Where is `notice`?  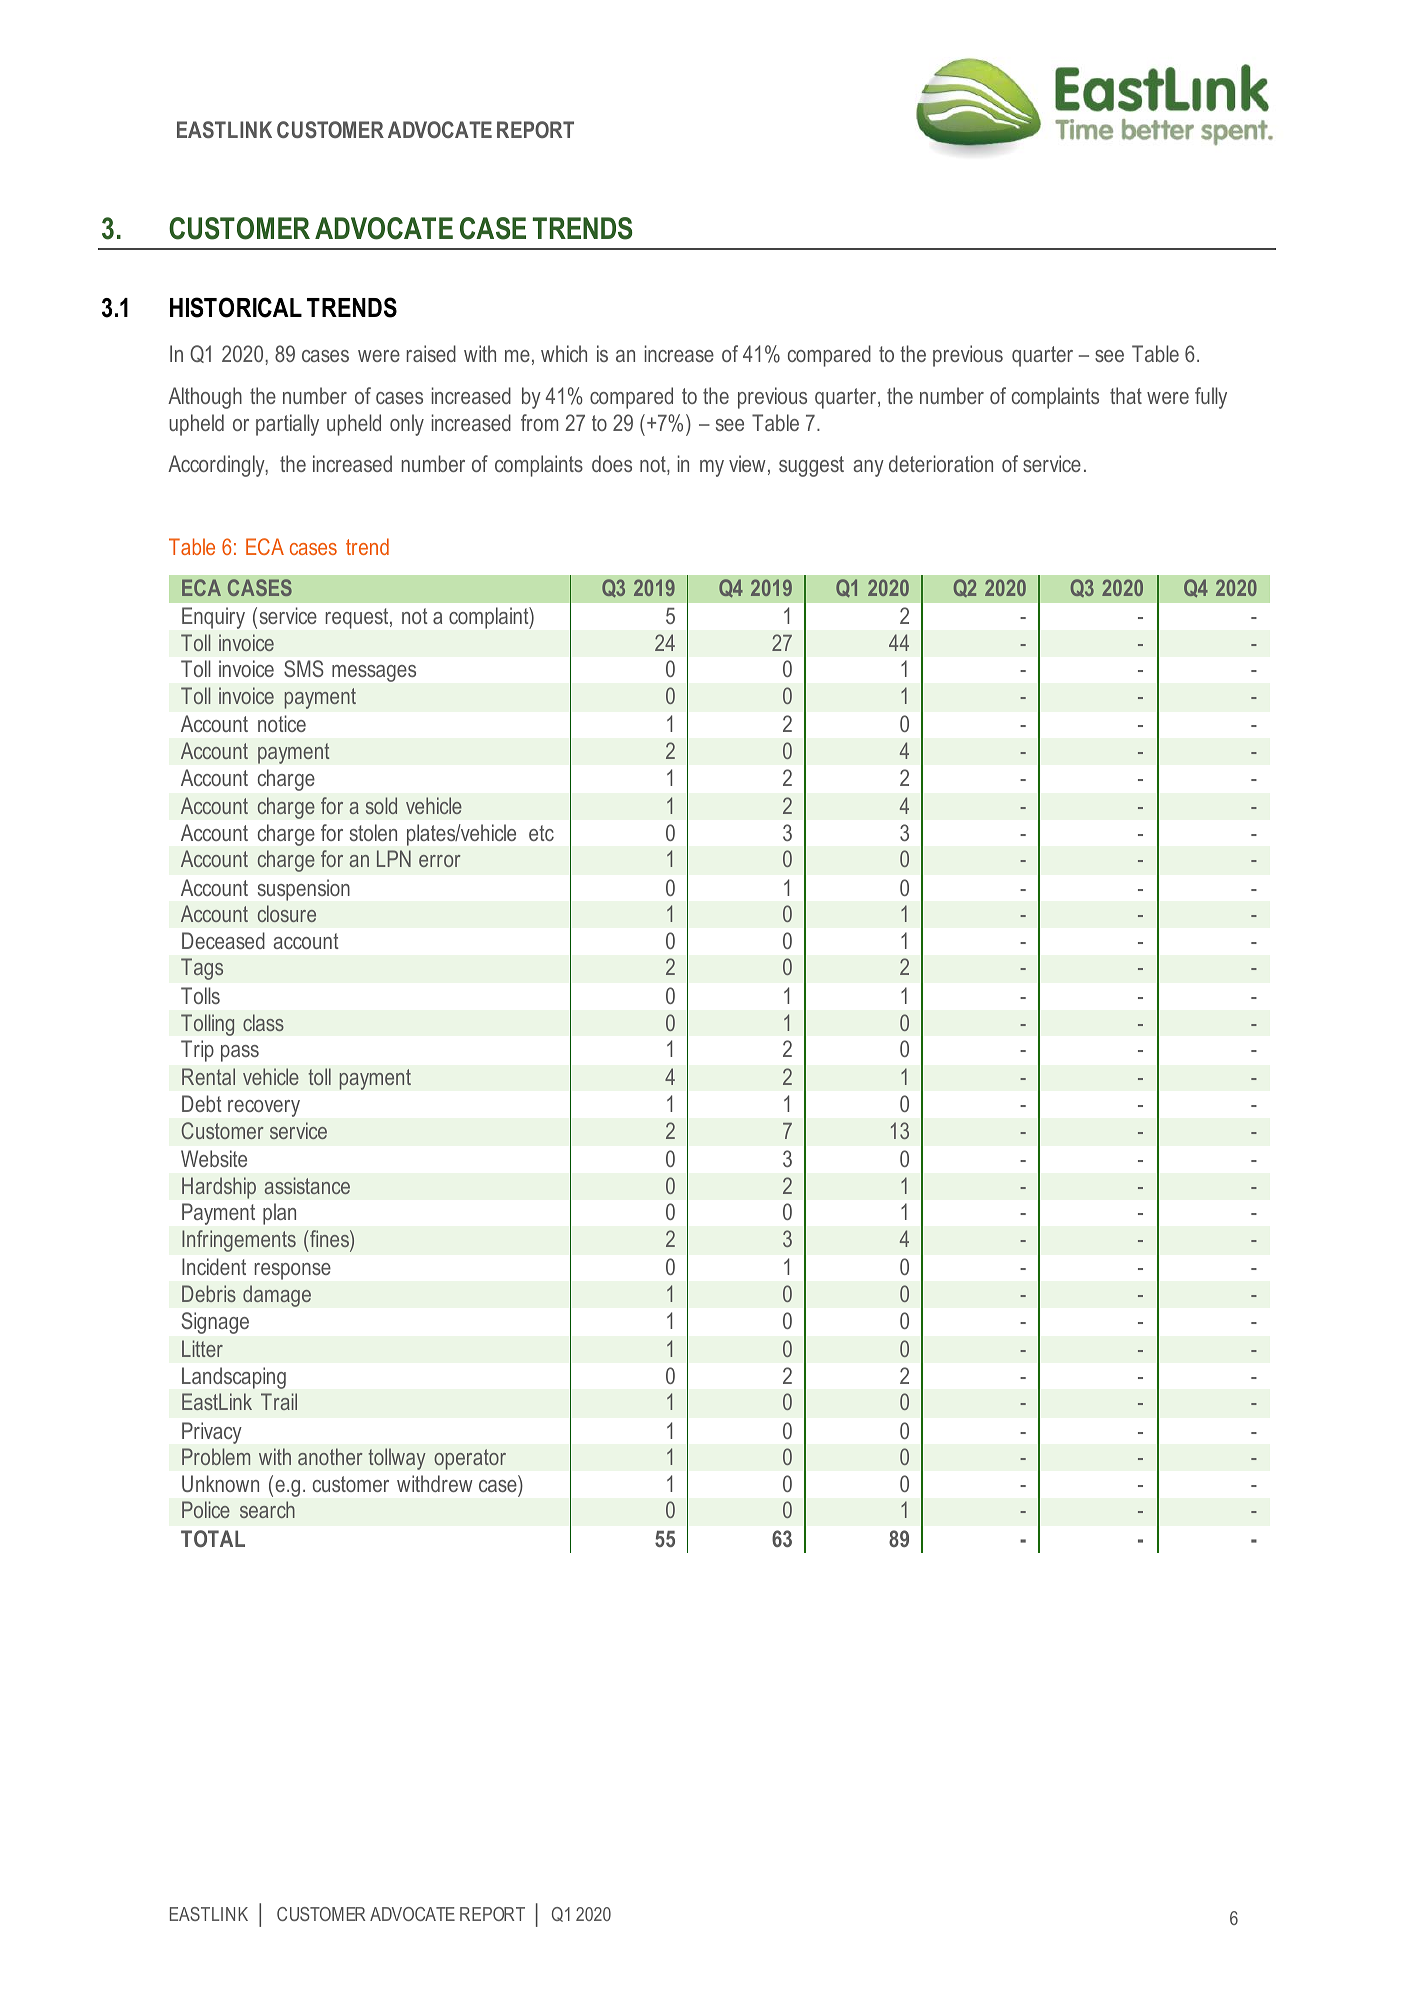
notice is located at coordinates (282, 723).
